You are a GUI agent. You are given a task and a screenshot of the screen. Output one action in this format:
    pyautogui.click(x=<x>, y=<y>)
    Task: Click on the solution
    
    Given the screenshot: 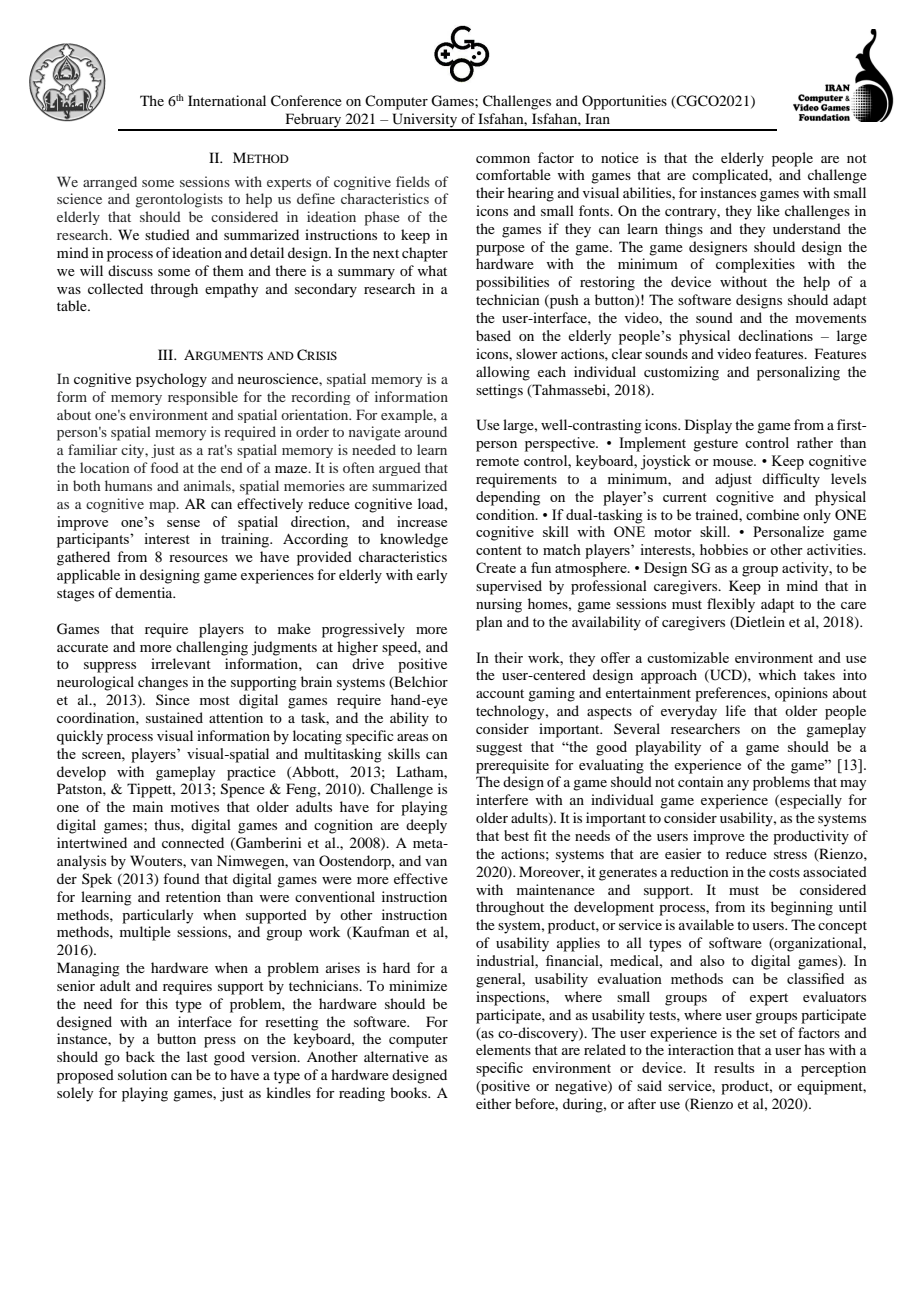 What is the action you would take?
    pyautogui.click(x=142, y=1074)
